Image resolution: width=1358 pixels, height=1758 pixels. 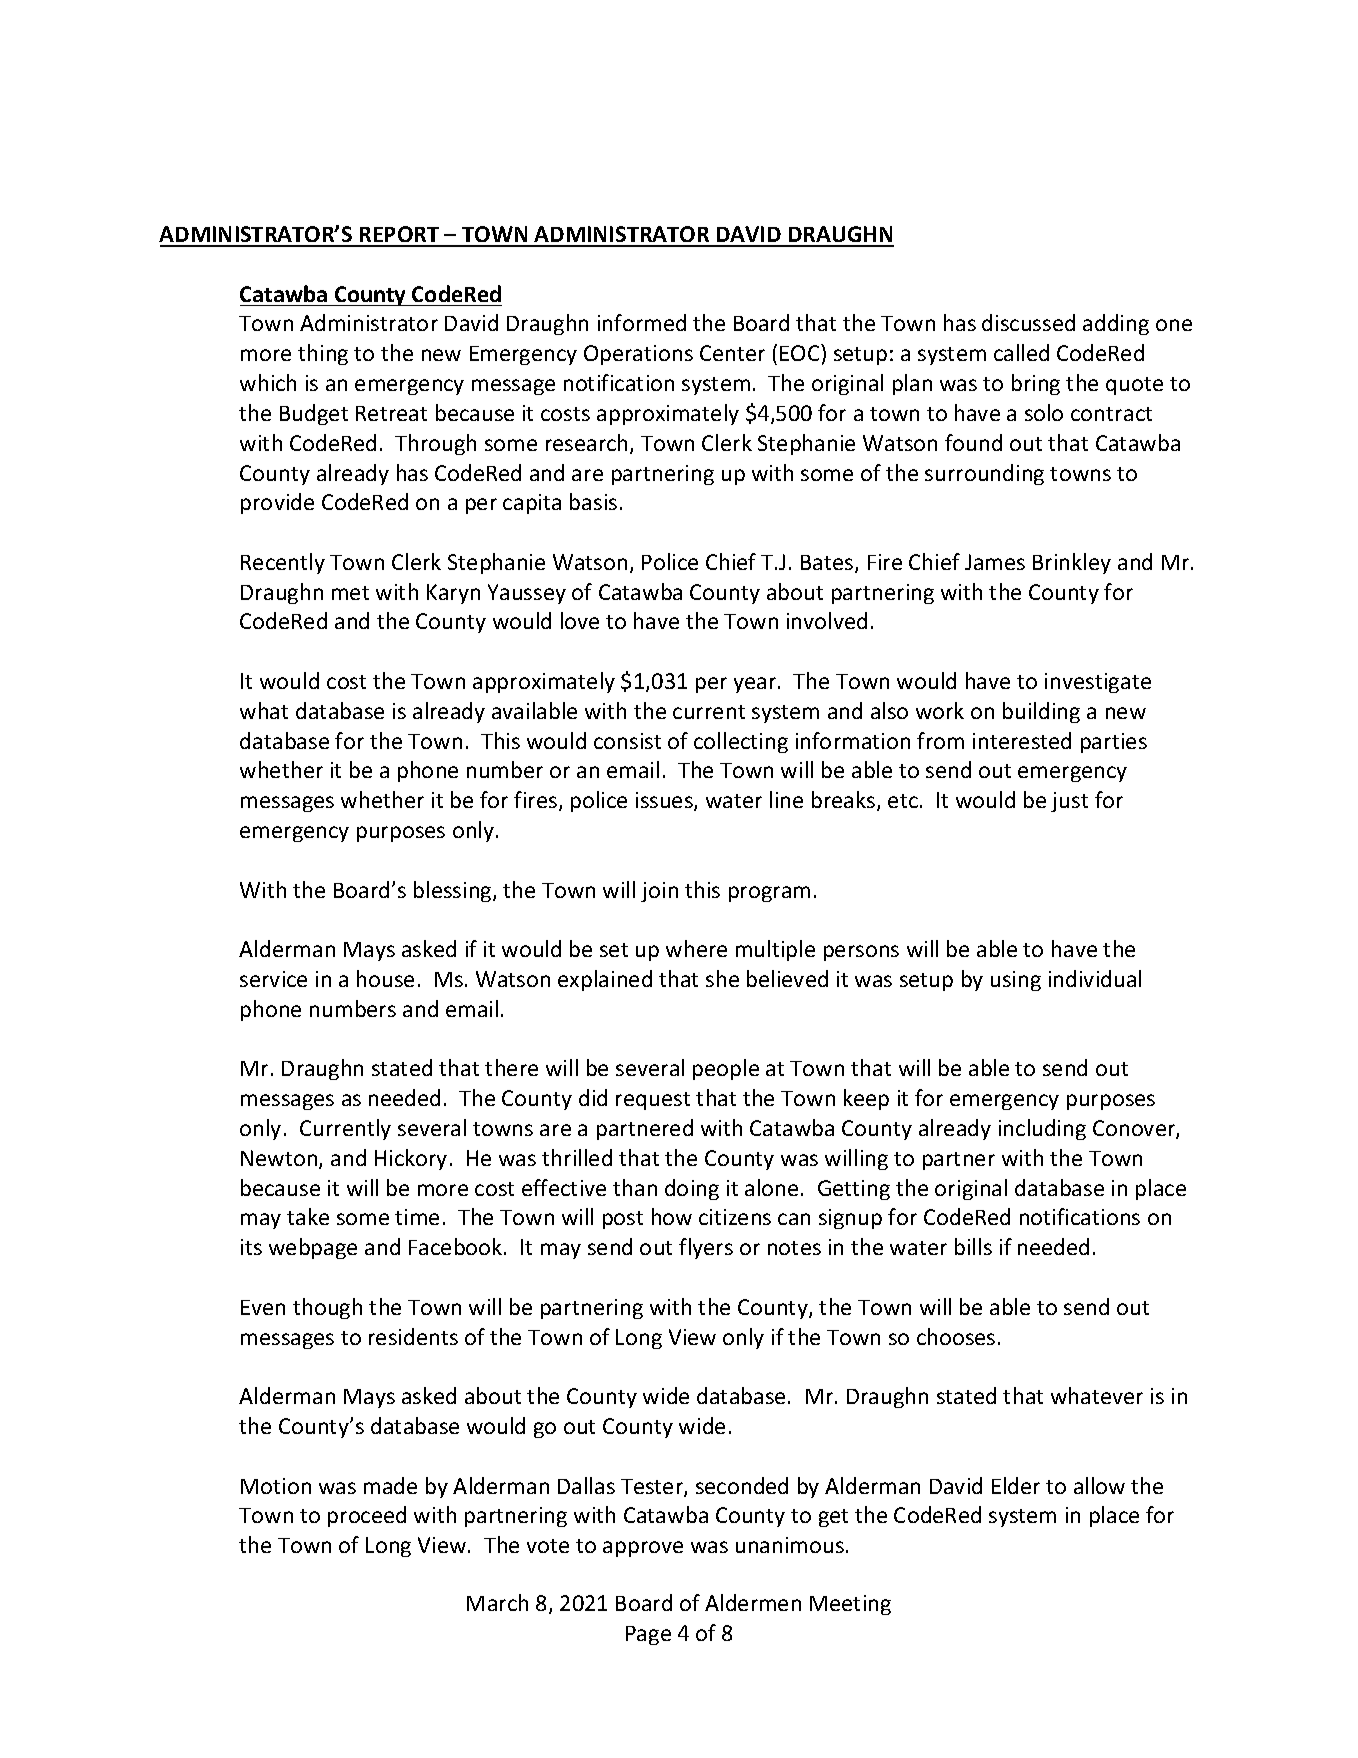 What do you see at coordinates (1021, 352) in the page?
I see `called` at bounding box center [1021, 352].
